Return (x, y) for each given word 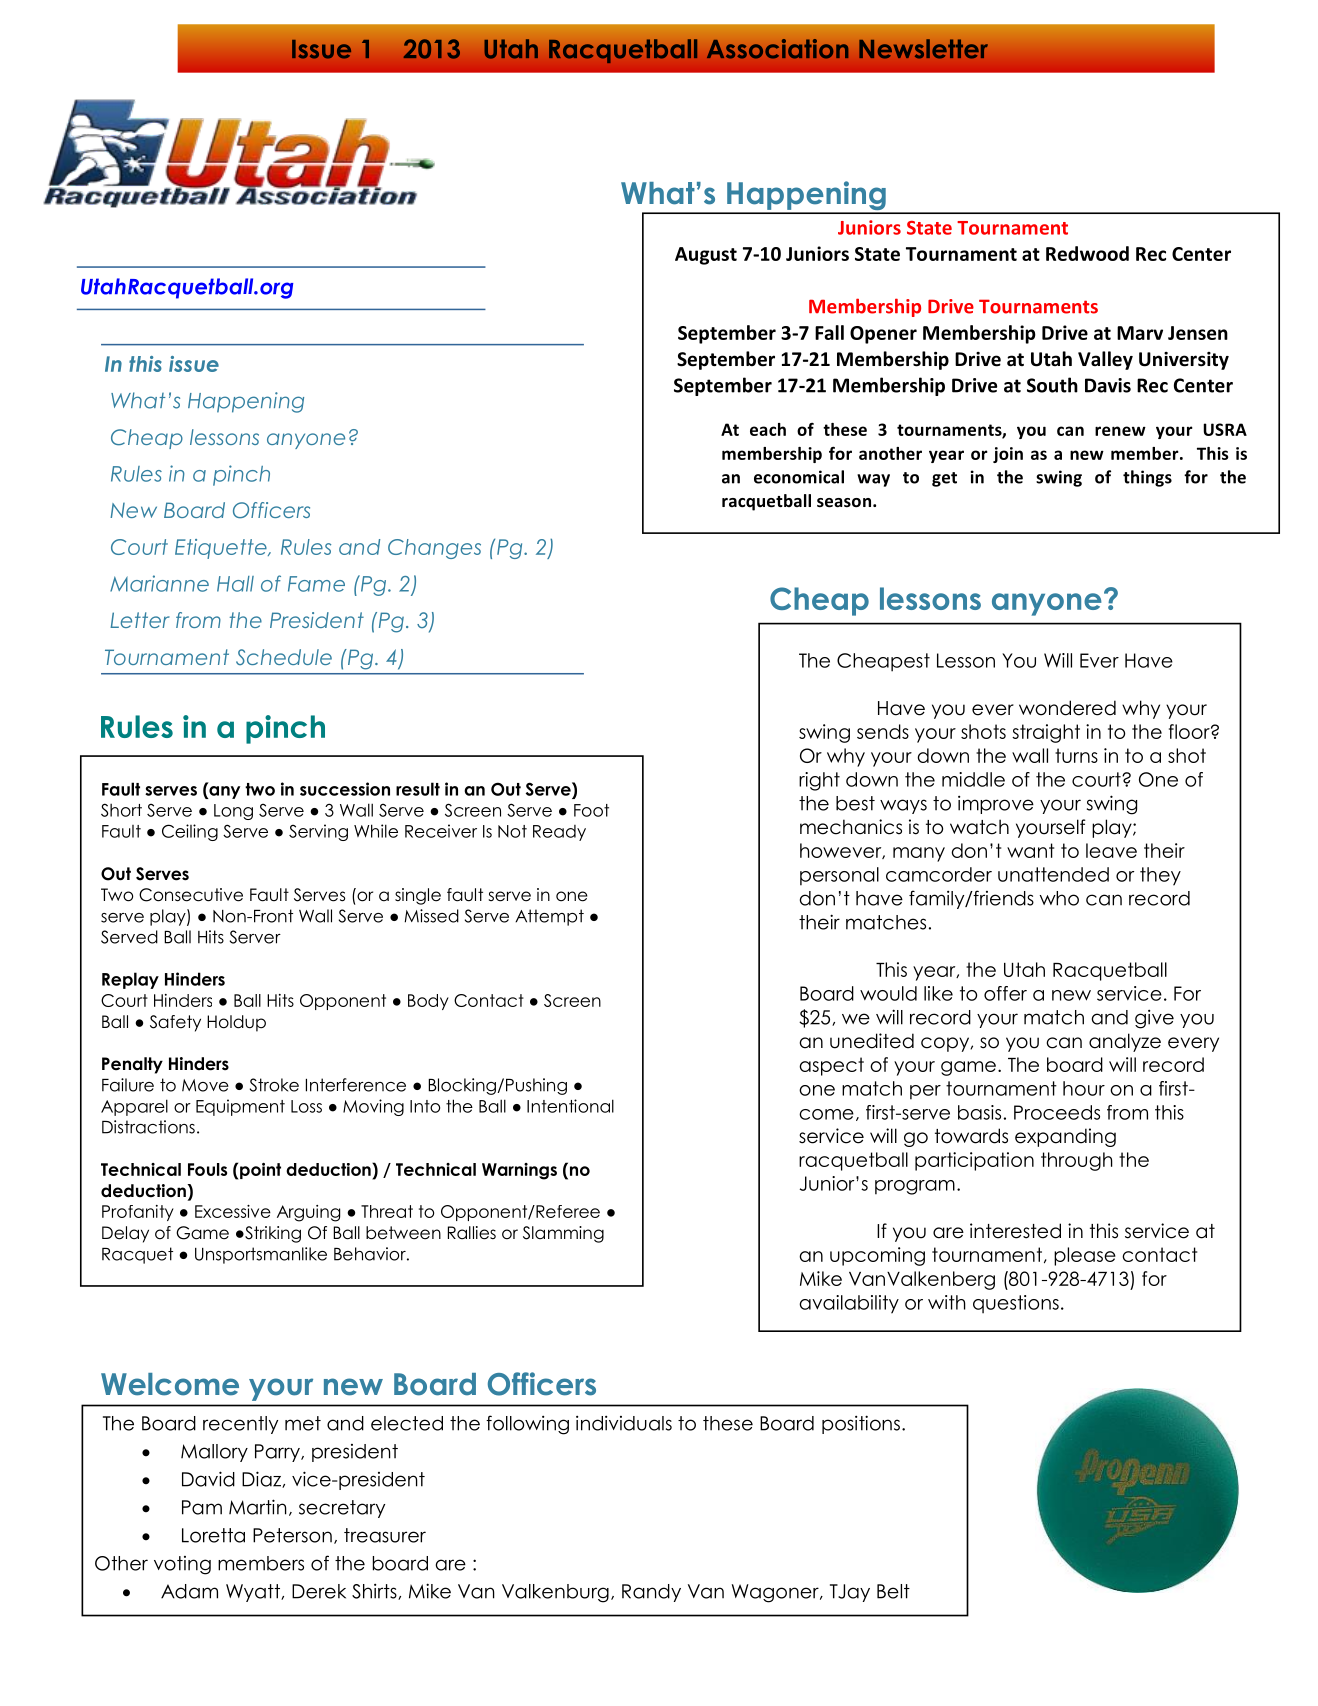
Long (233, 812)
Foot (591, 810)
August (706, 256)
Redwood (1087, 253)
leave (1111, 850)
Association (778, 49)
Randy (651, 1593)
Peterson (292, 1535)
